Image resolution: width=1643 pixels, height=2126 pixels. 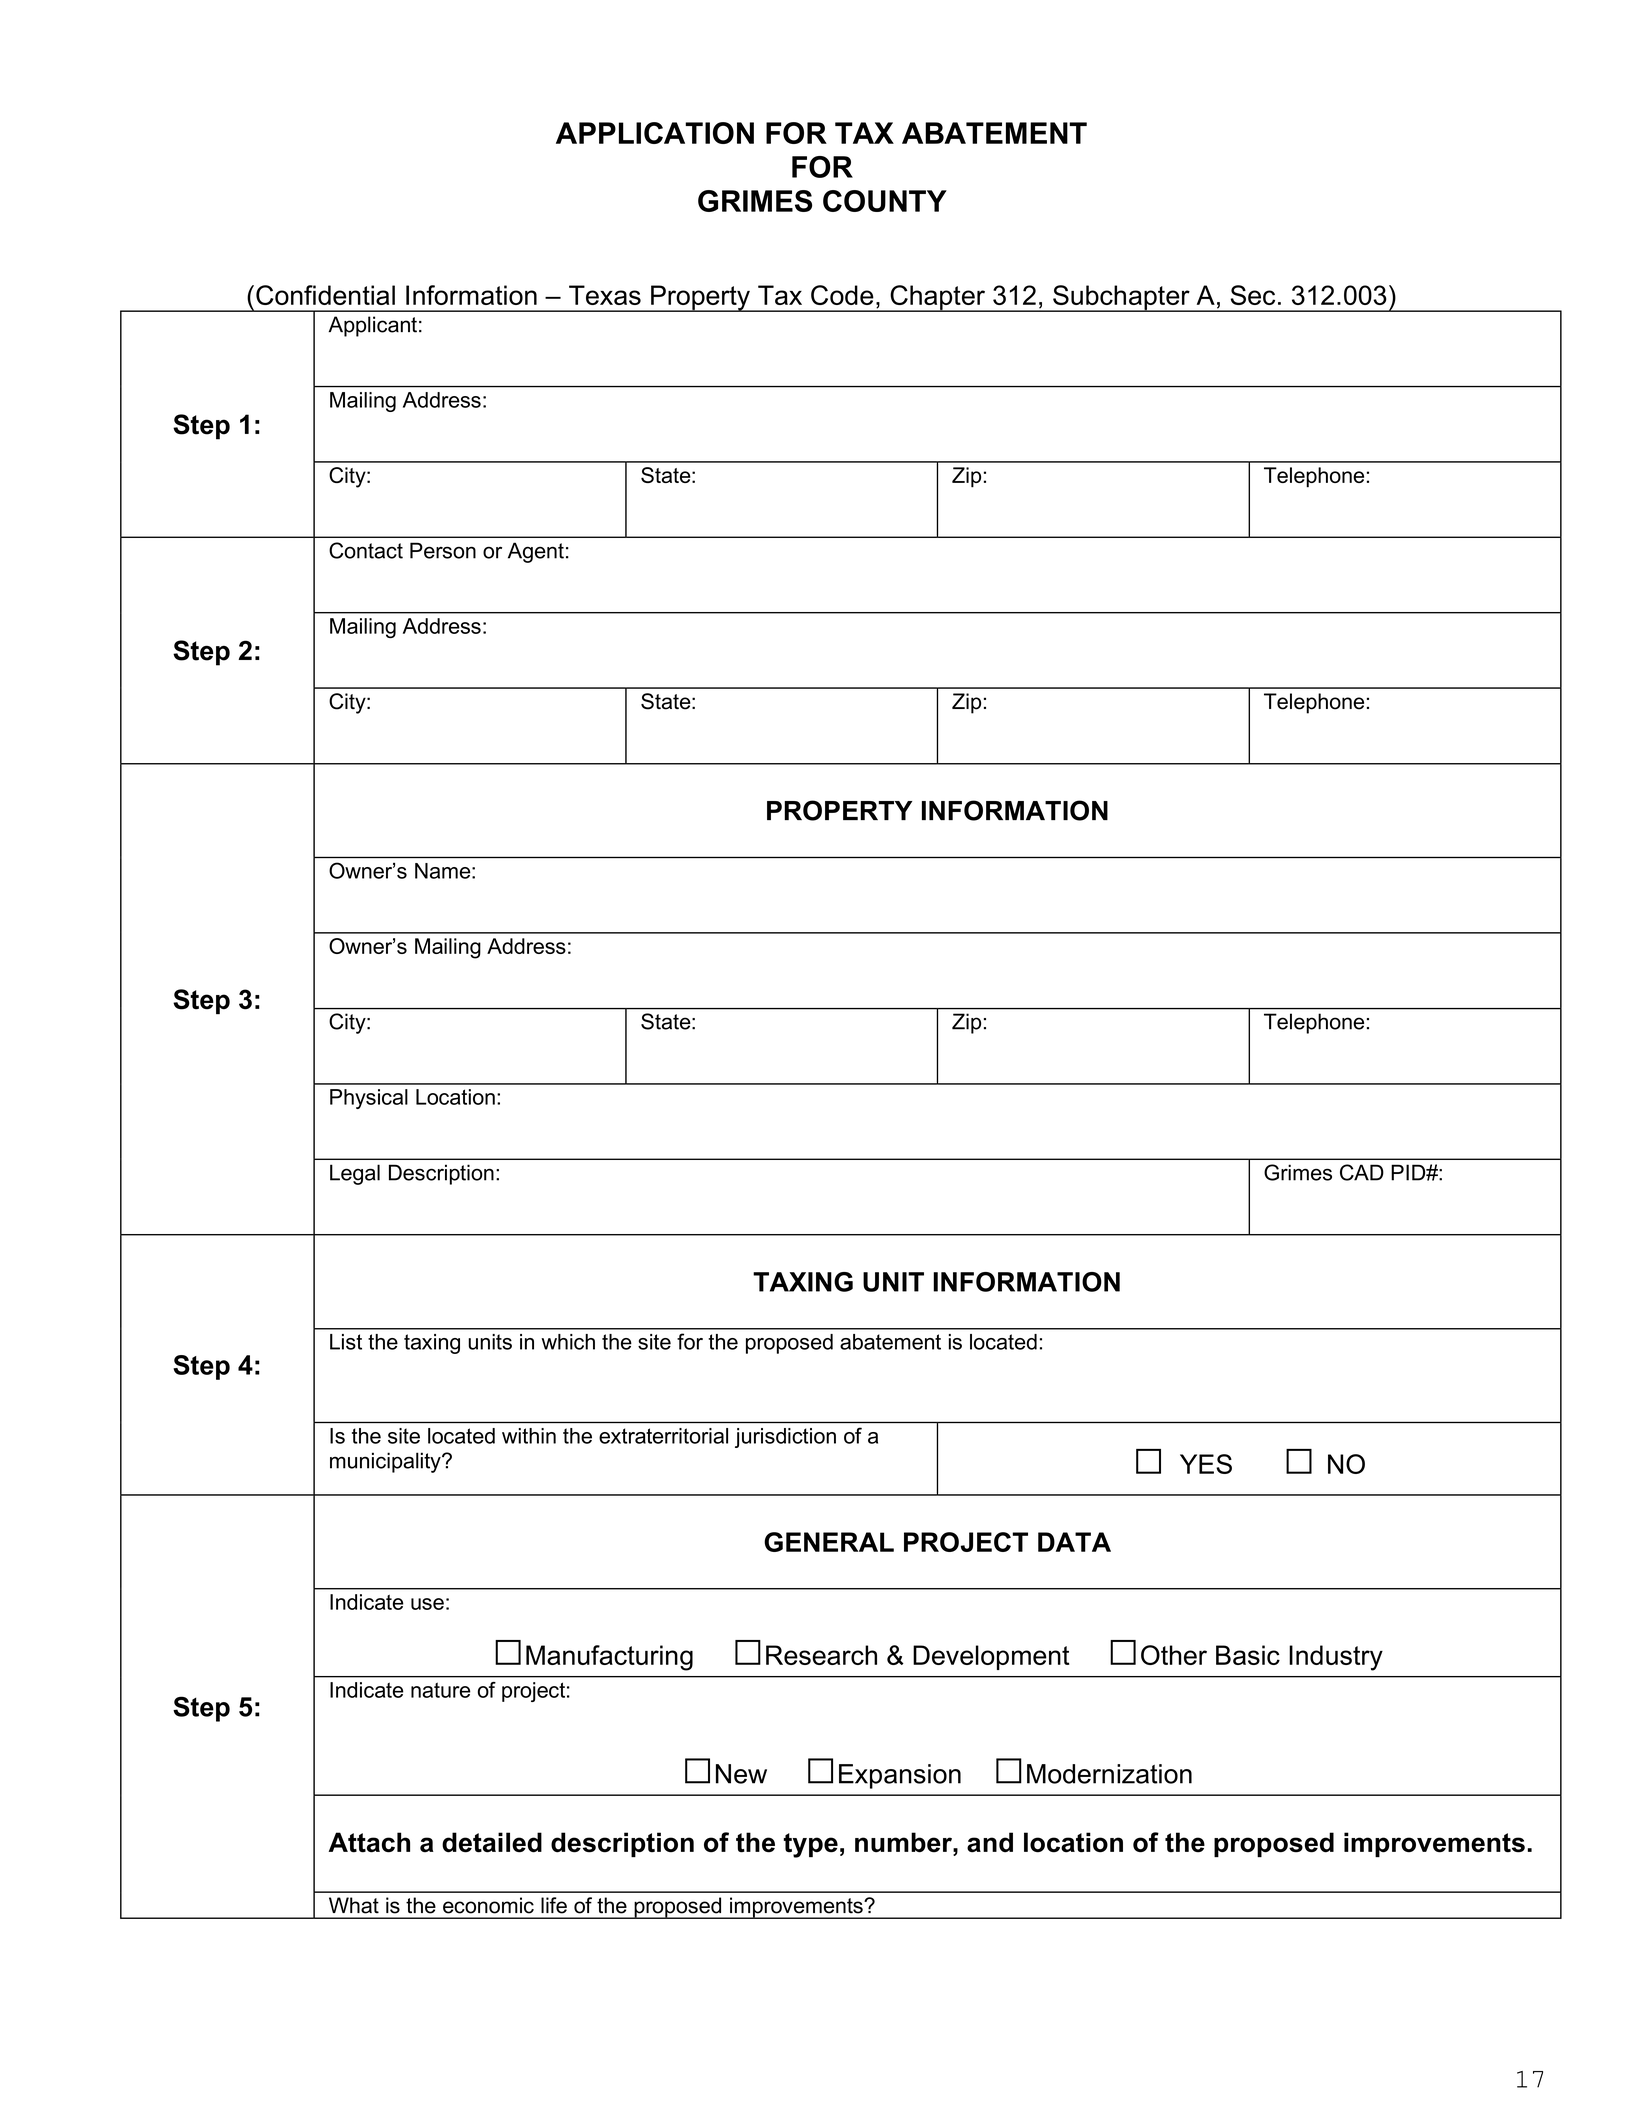 I want to click on Basic, so click(x=1248, y=1655).
